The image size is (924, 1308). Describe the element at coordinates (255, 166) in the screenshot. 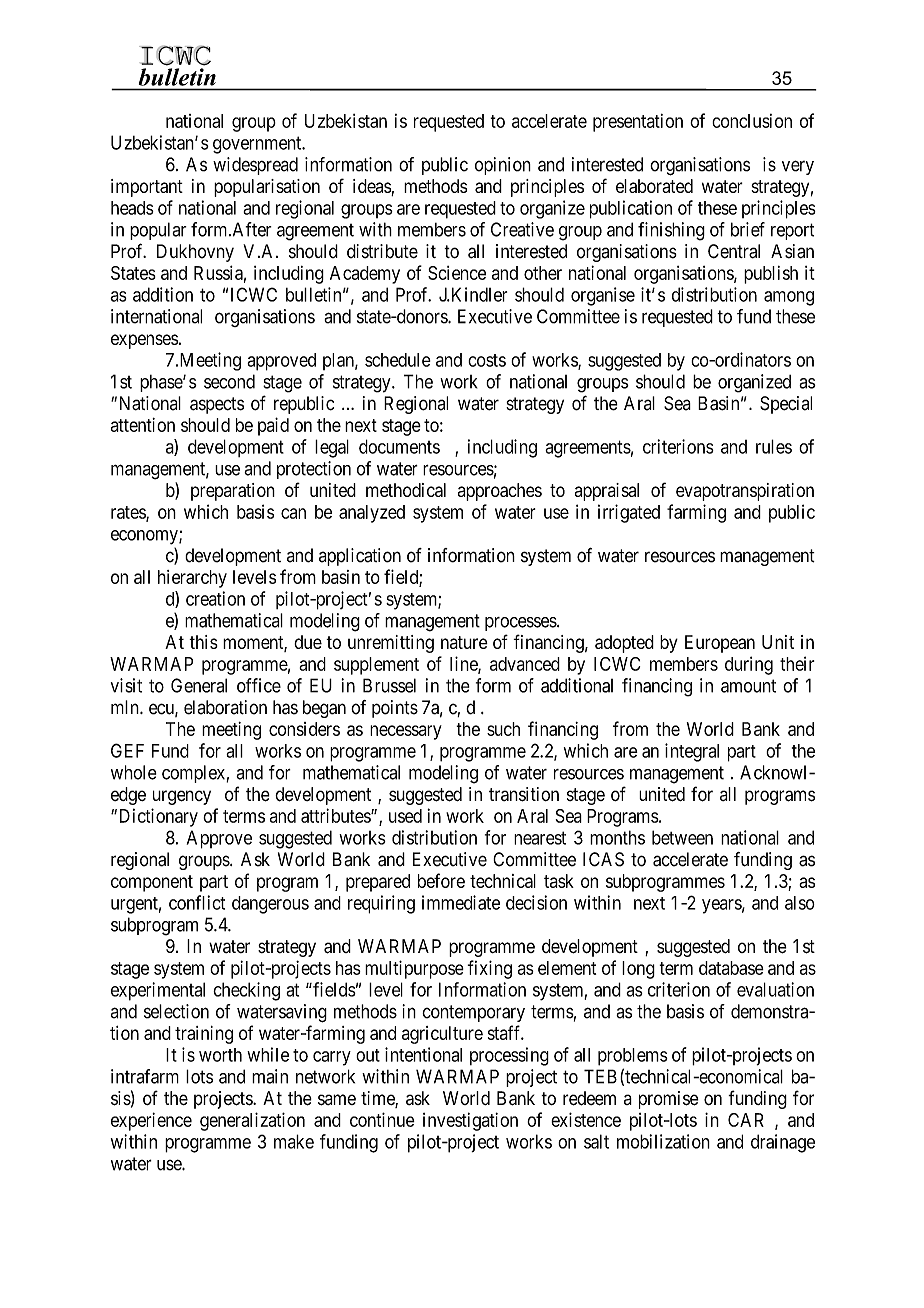

I see `widespread` at that location.
